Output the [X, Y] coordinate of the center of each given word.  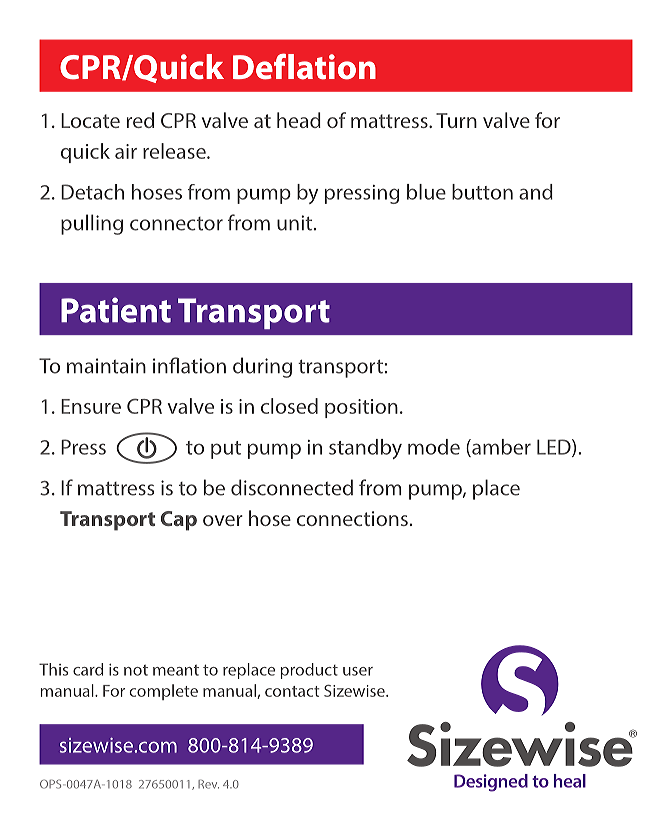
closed [289, 406]
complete [163, 692]
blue [426, 192]
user [358, 671]
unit [296, 223]
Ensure [91, 406]
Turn [456, 120]
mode [434, 447]
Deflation [304, 66]
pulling [92, 224]
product [309, 671]
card [88, 669]
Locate [90, 120]
